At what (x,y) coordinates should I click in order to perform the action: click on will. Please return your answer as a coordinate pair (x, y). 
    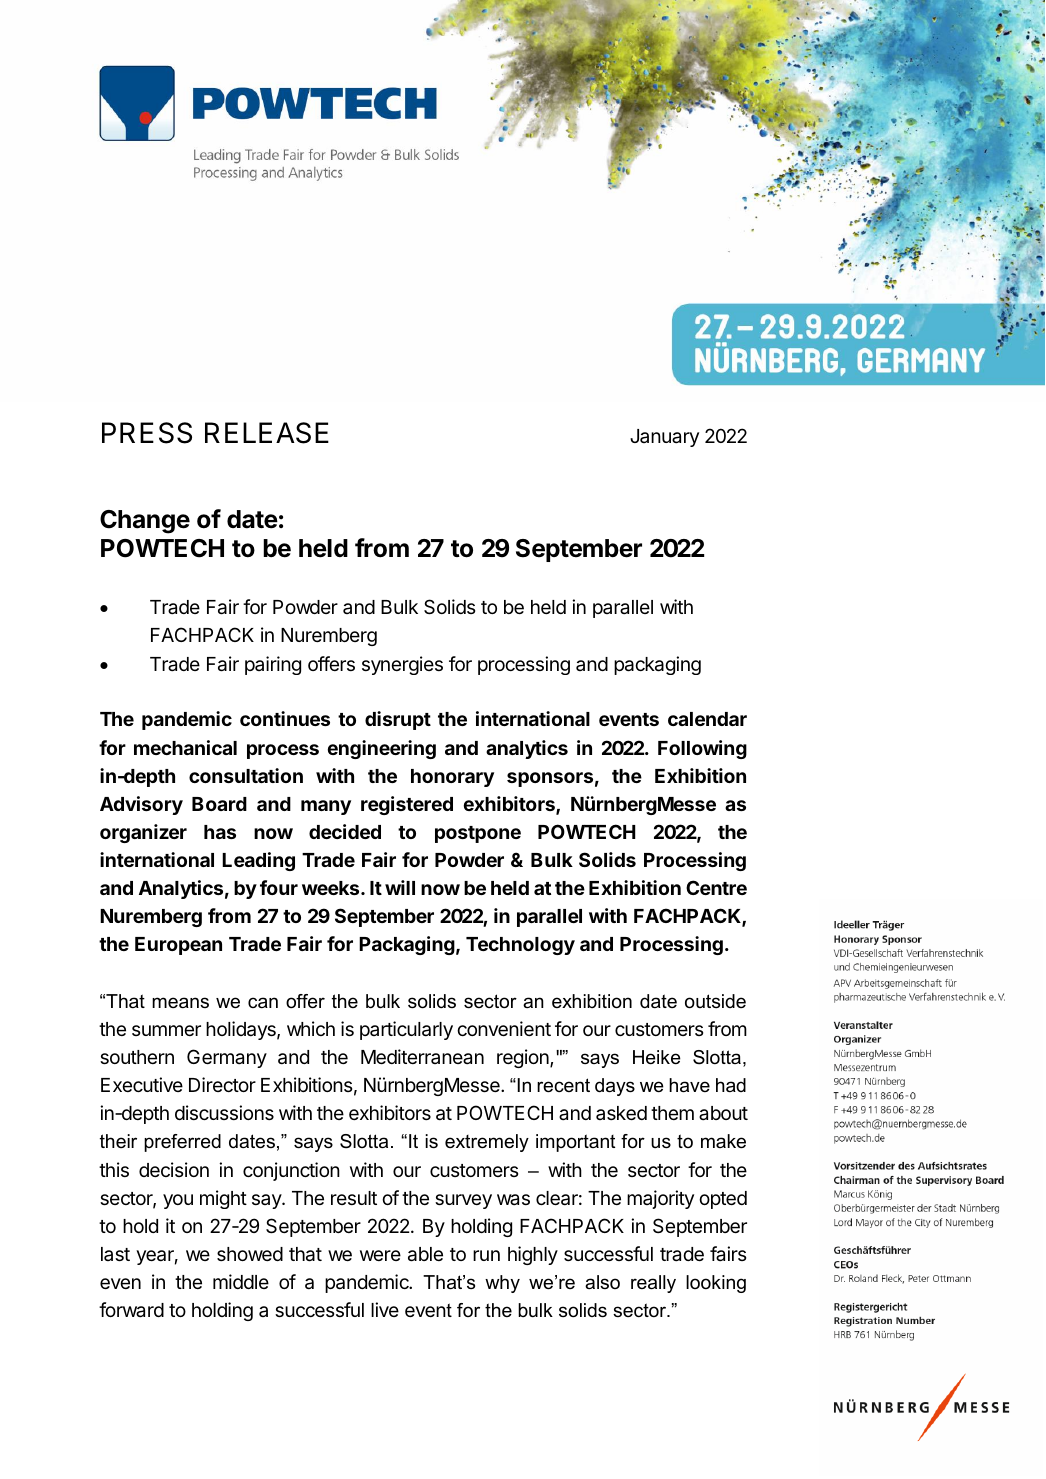
    Looking at the image, I should click on (400, 887).
